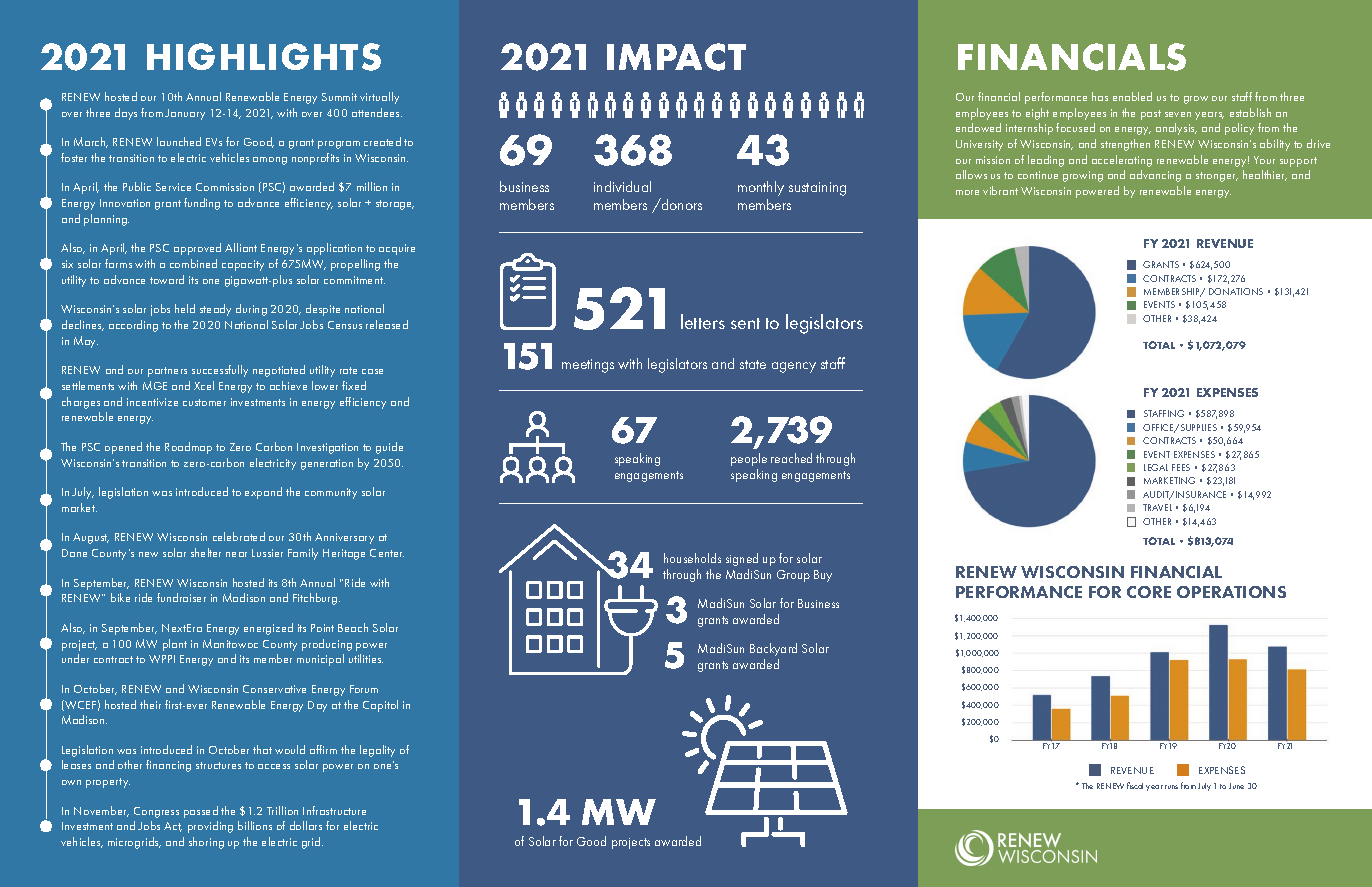 This document has width=1372, height=887. I want to click on state, so click(753, 364).
